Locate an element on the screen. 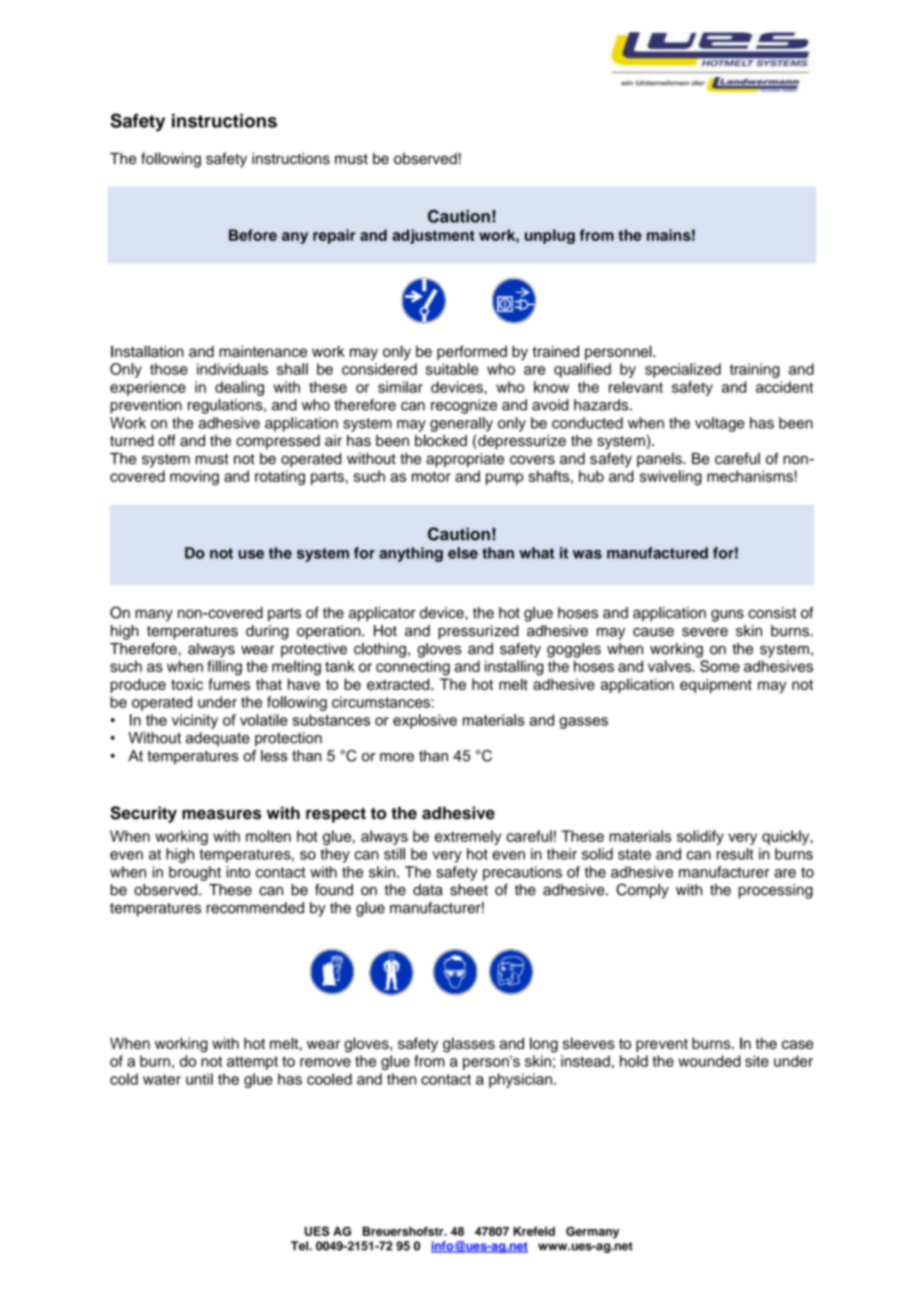 Image resolution: width=924 pixels, height=1307 pixels. Before is located at coordinates (253, 235).
